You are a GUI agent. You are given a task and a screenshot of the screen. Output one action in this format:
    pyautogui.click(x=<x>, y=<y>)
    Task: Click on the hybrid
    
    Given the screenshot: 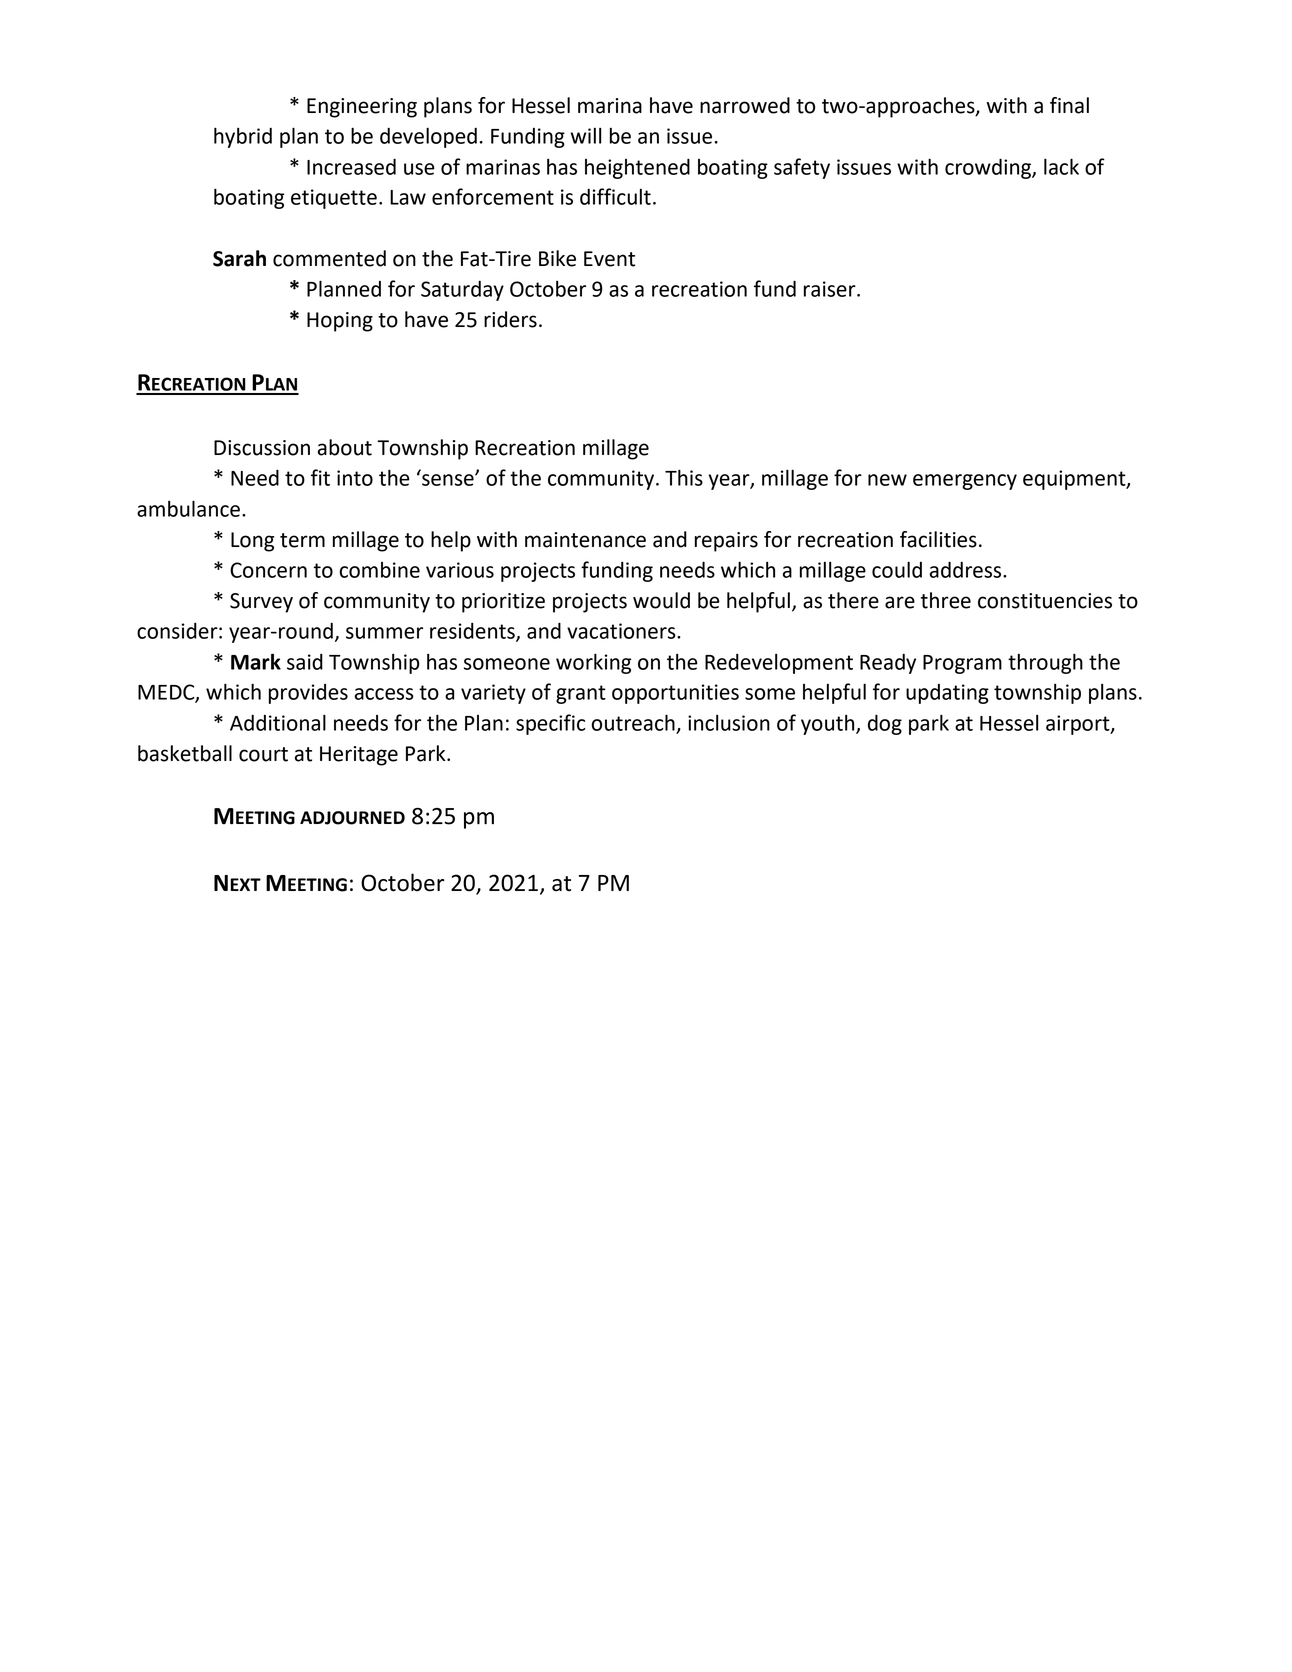 What is the action you would take?
    pyautogui.click(x=243, y=137)
